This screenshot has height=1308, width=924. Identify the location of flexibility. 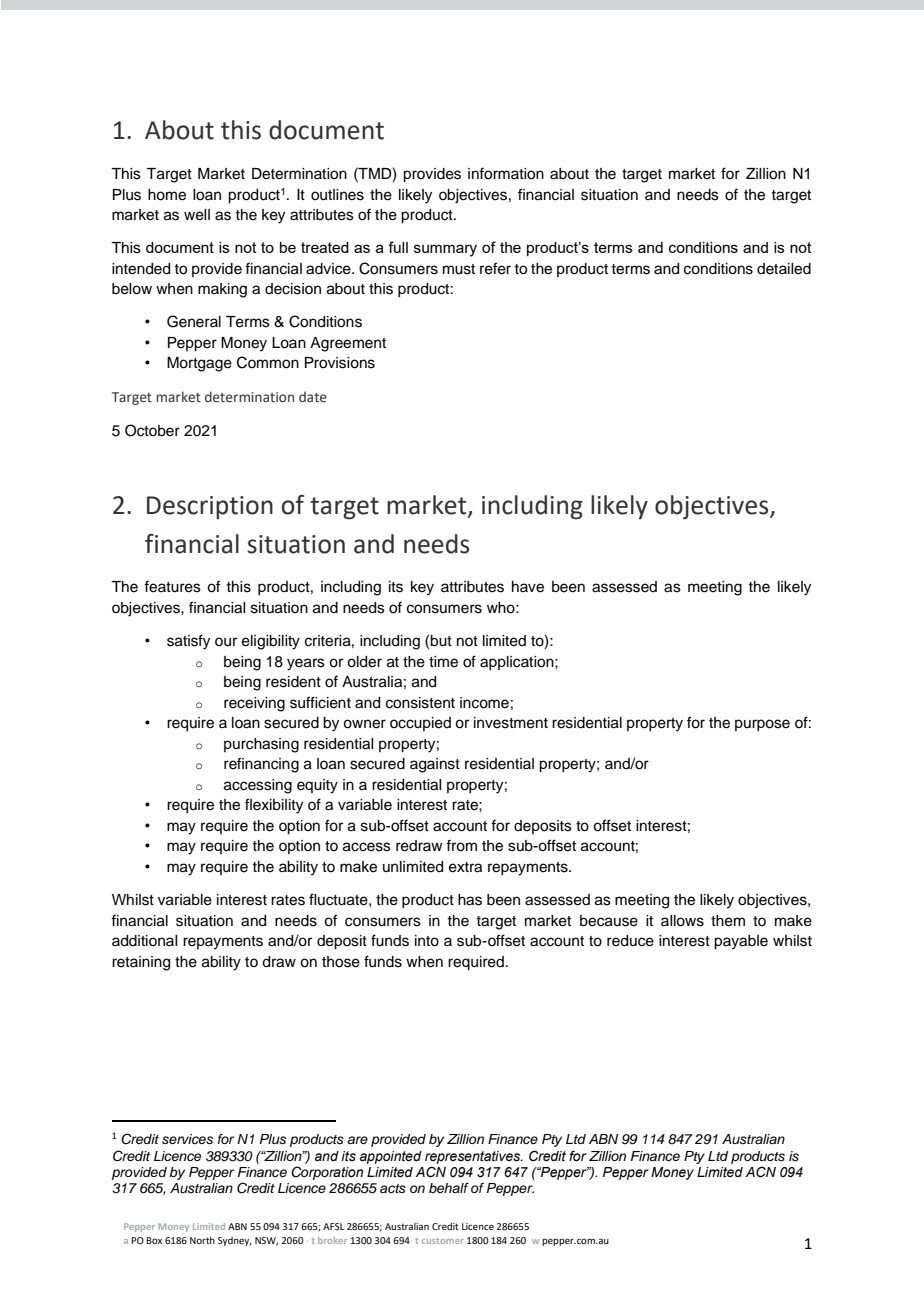
(274, 806).
